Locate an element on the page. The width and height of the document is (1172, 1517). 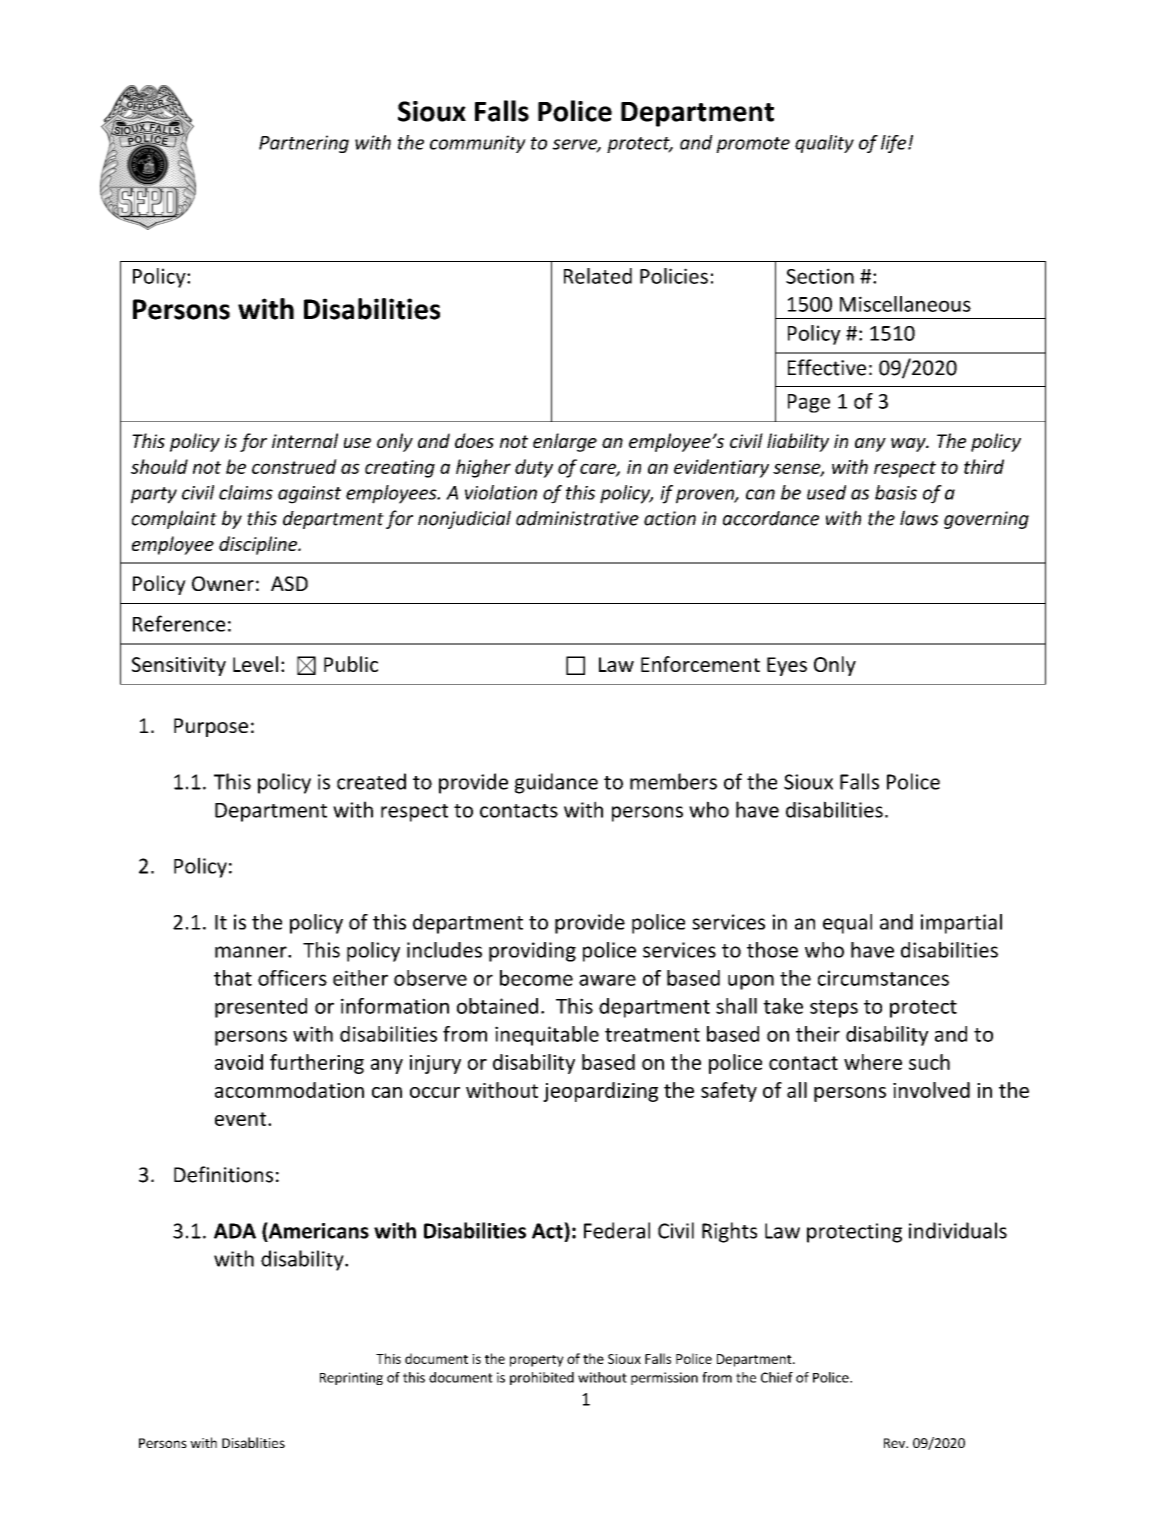
jeopardizing is located at coordinates (600, 1092).
